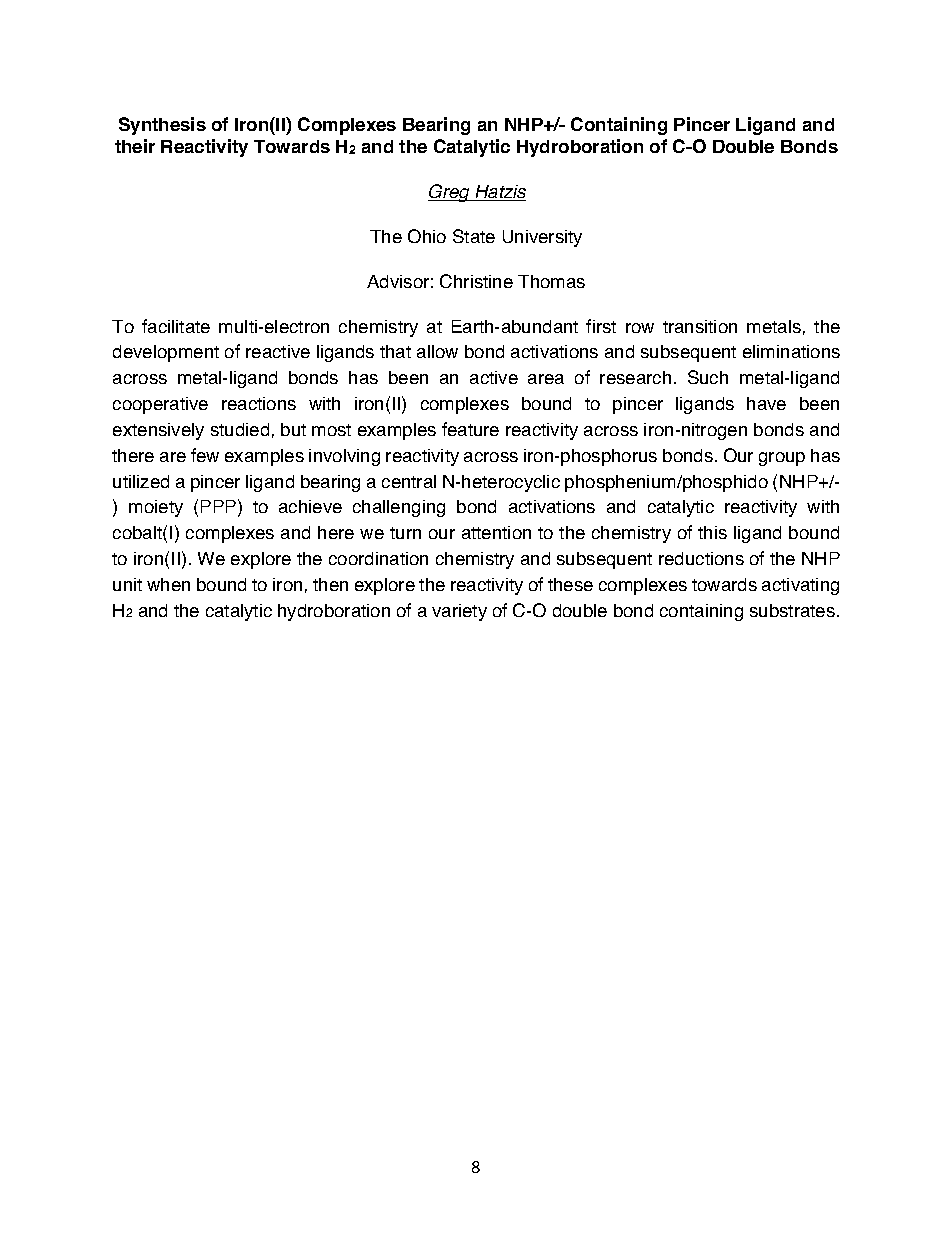 The image size is (952, 1233). I want to click on Greg, so click(450, 193).
